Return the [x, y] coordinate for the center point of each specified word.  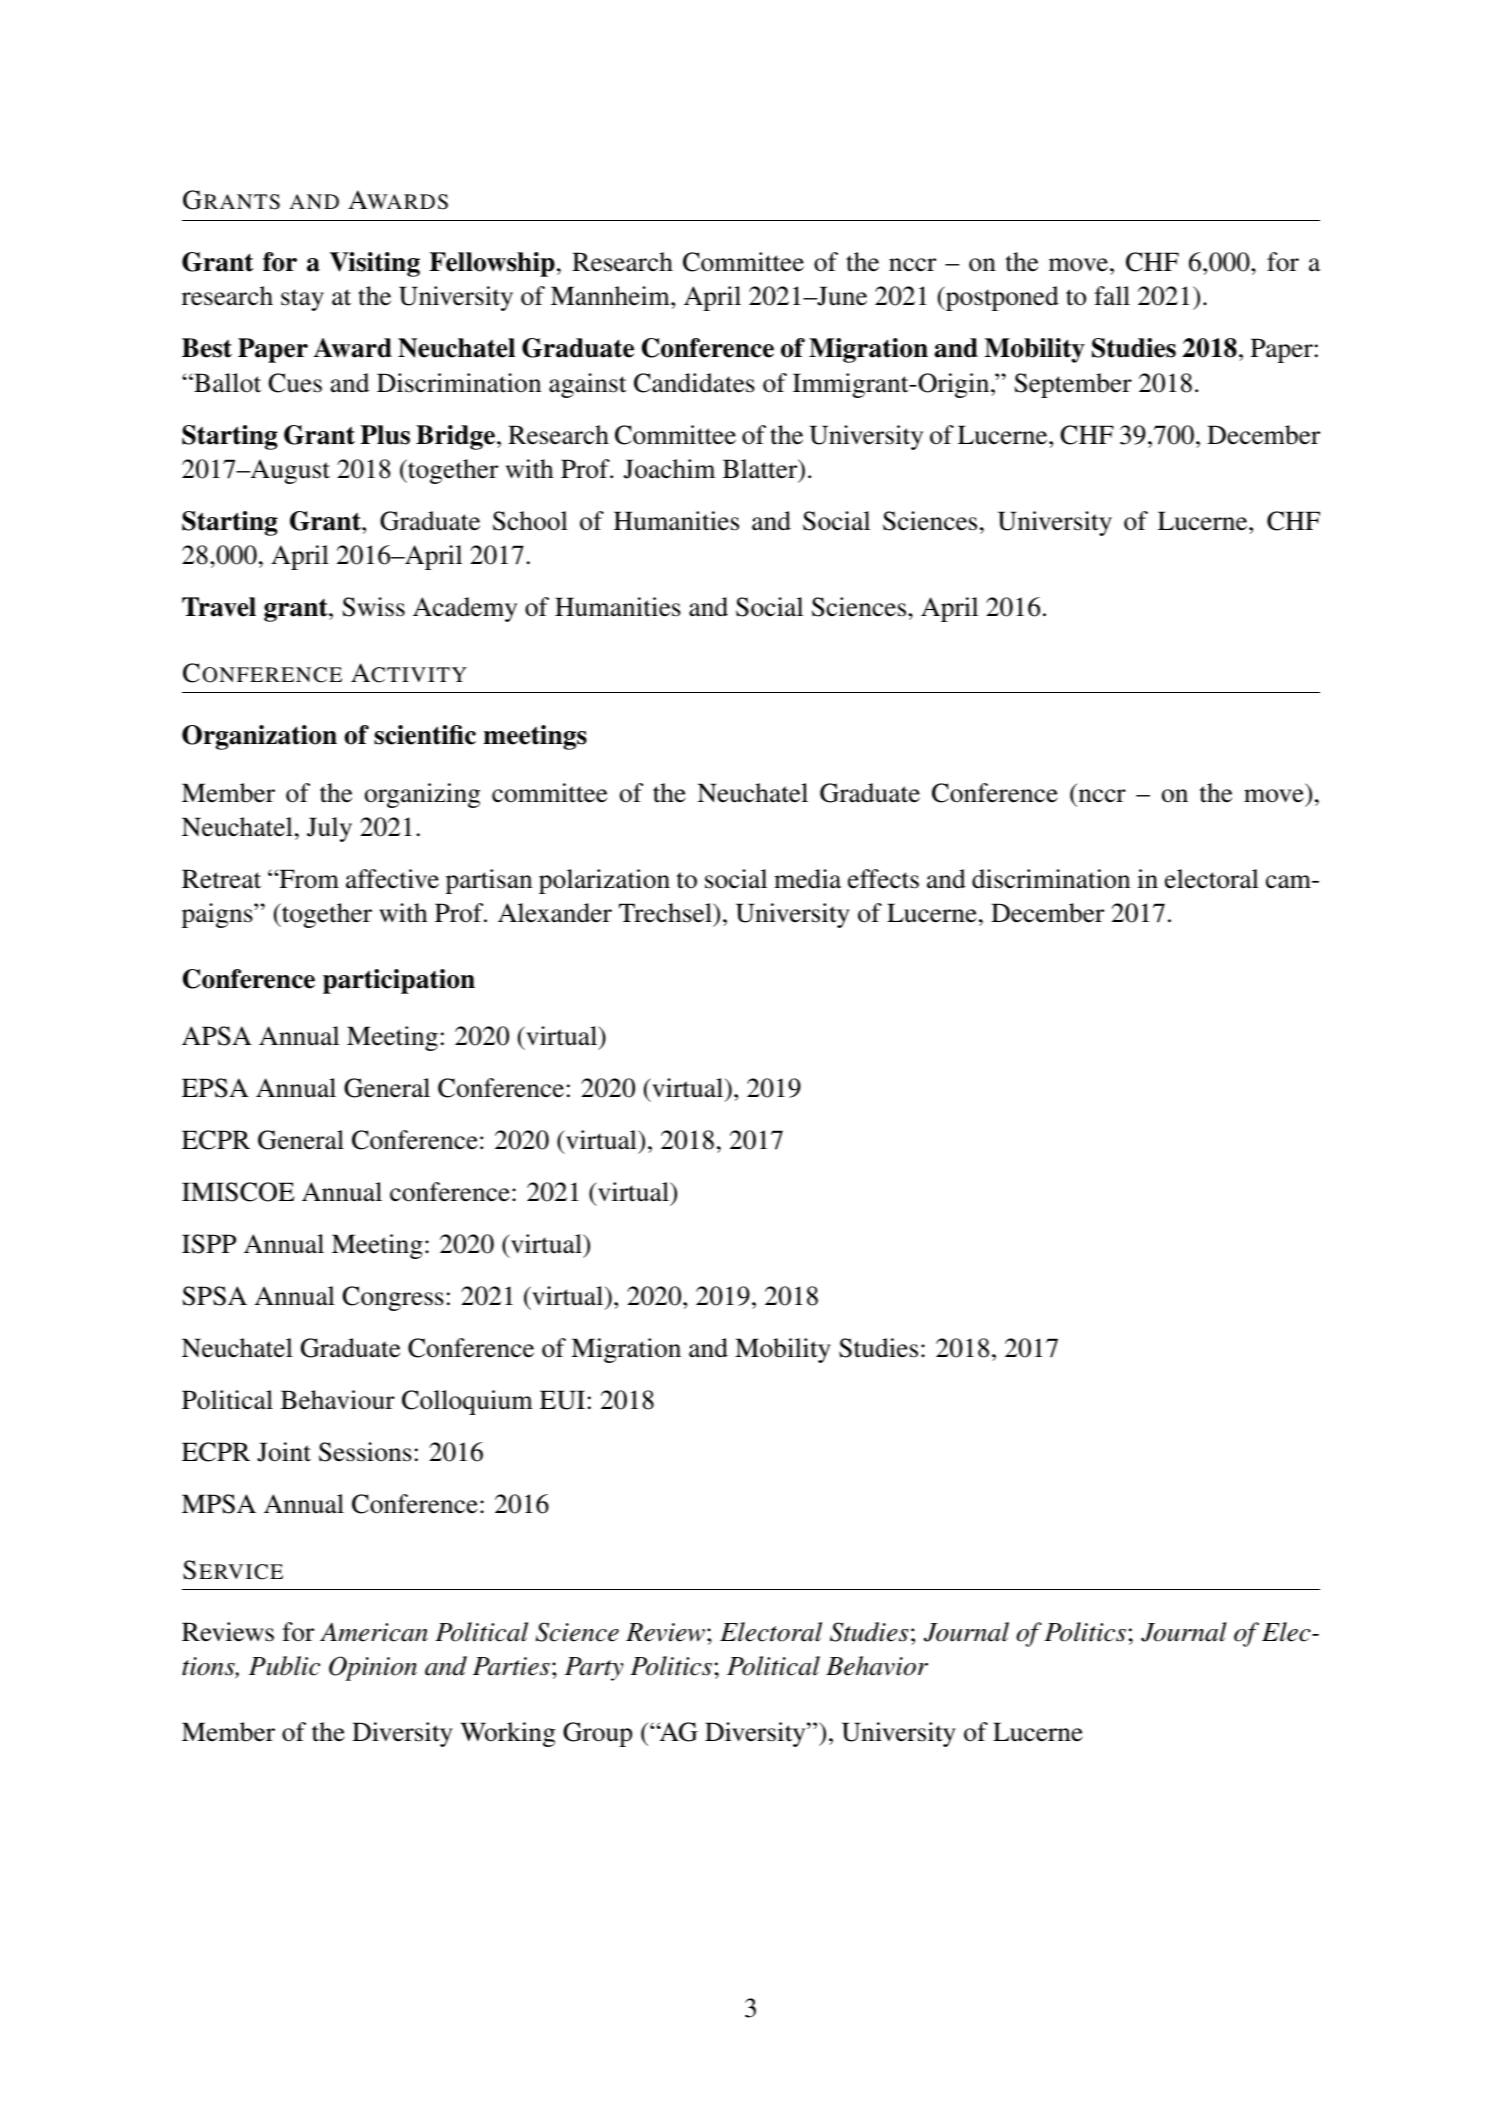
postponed [1001, 298]
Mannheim [611, 296]
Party [594, 1669]
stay [302, 300]
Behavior [877, 1666]
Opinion [373, 1668]
